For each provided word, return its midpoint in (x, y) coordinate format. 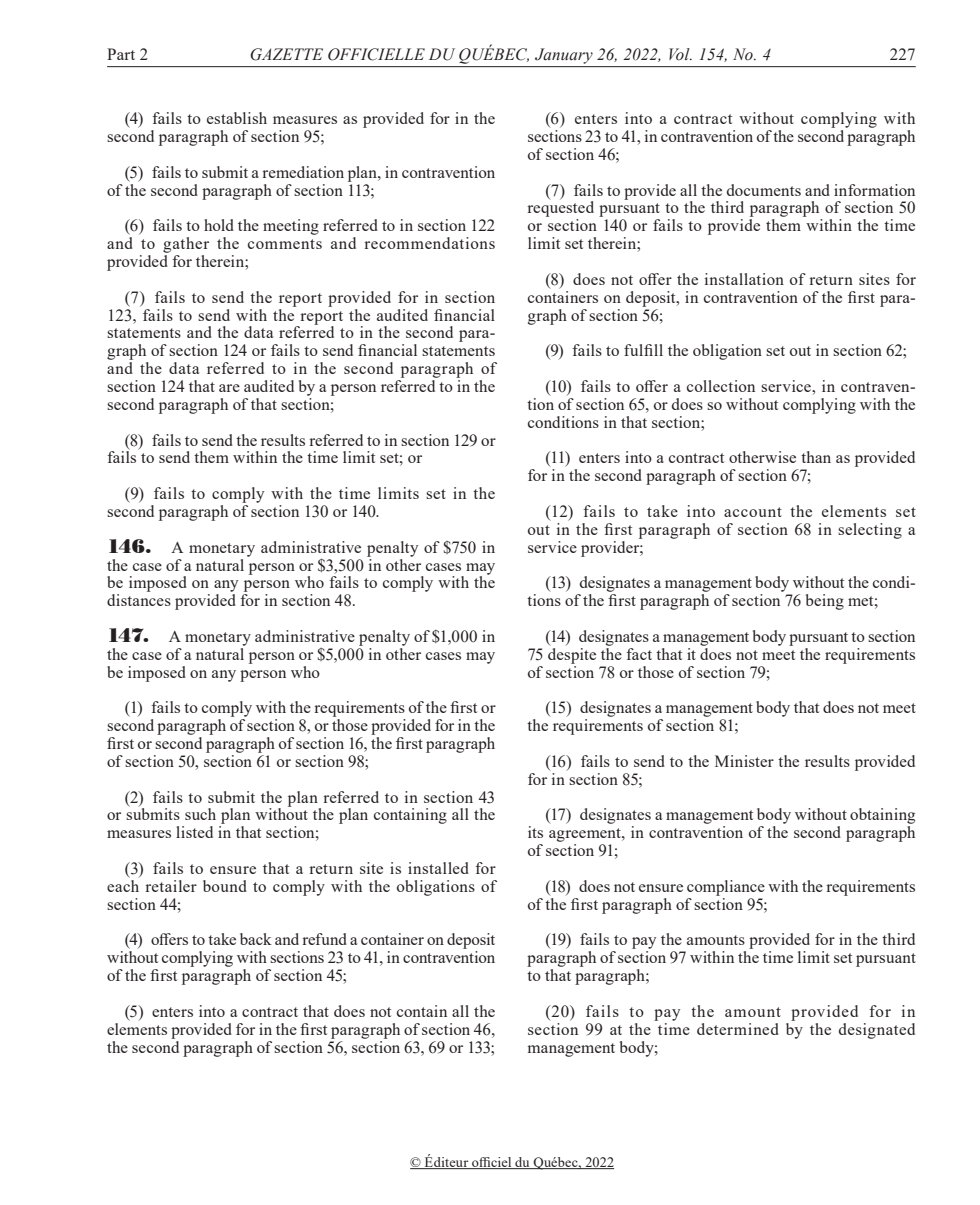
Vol (680, 54)
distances (139, 600)
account (753, 512)
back (256, 939)
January (564, 56)
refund (324, 939)
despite (572, 656)
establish (237, 118)
